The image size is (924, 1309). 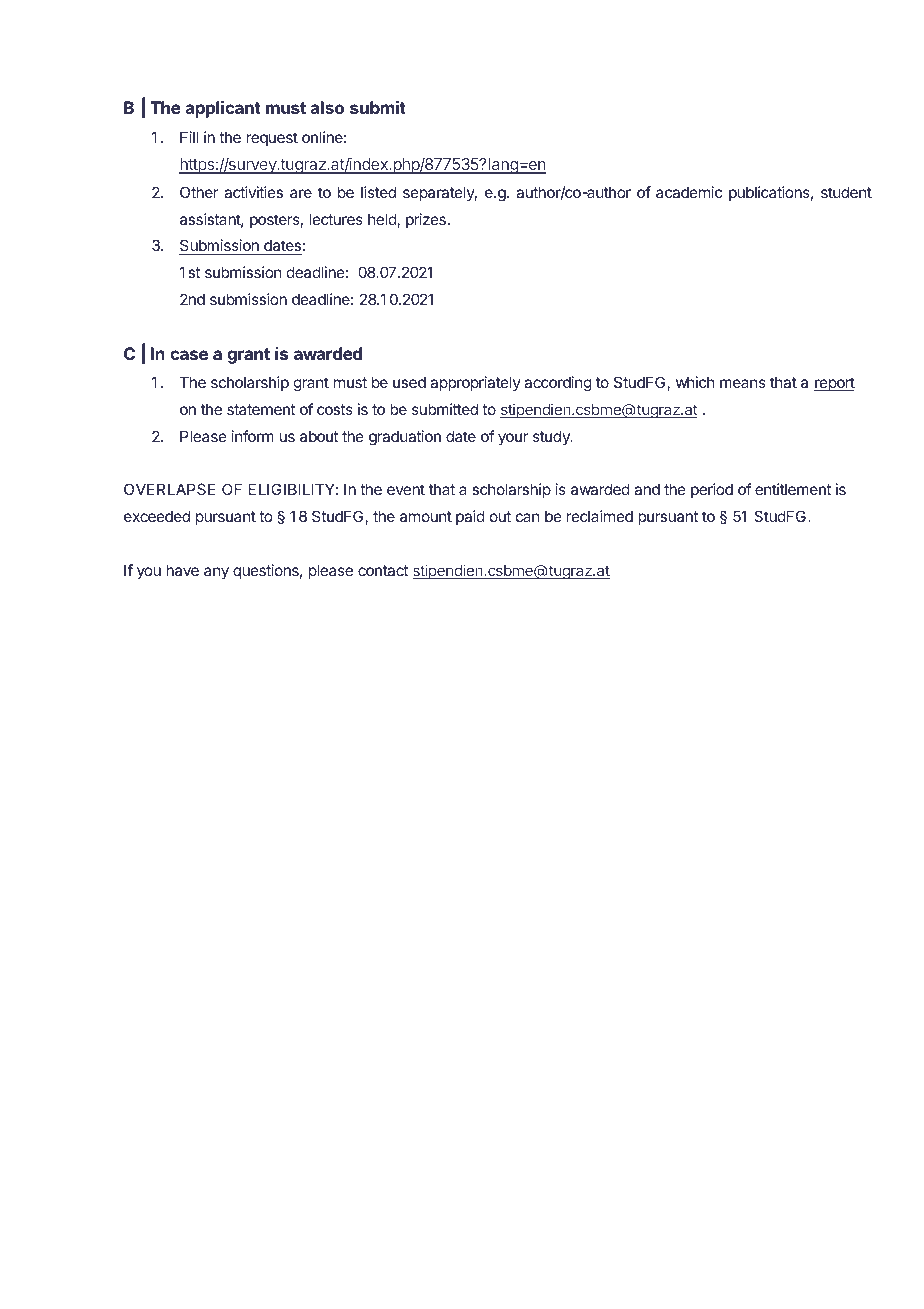 I want to click on your, so click(x=513, y=439).
